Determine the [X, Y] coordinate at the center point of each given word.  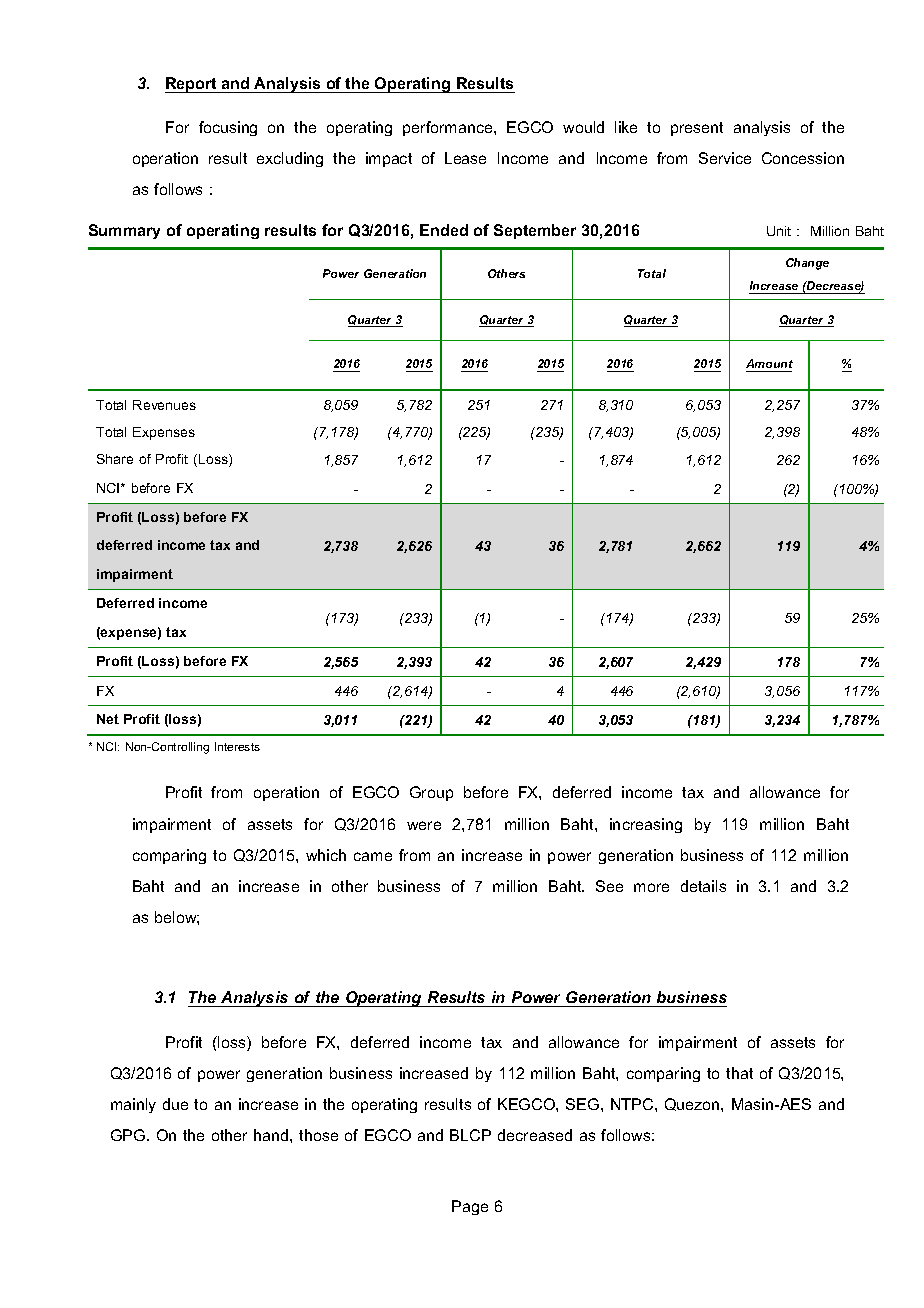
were [424, 825]
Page [470, 1207]
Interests [237, 746]
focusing [228, 128]
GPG [129, 1135]
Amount [769, 365]
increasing [646, 825]
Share [115, 459]
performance [449, 128]
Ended [444, 230]
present [697, 129]
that [739, 1073]
